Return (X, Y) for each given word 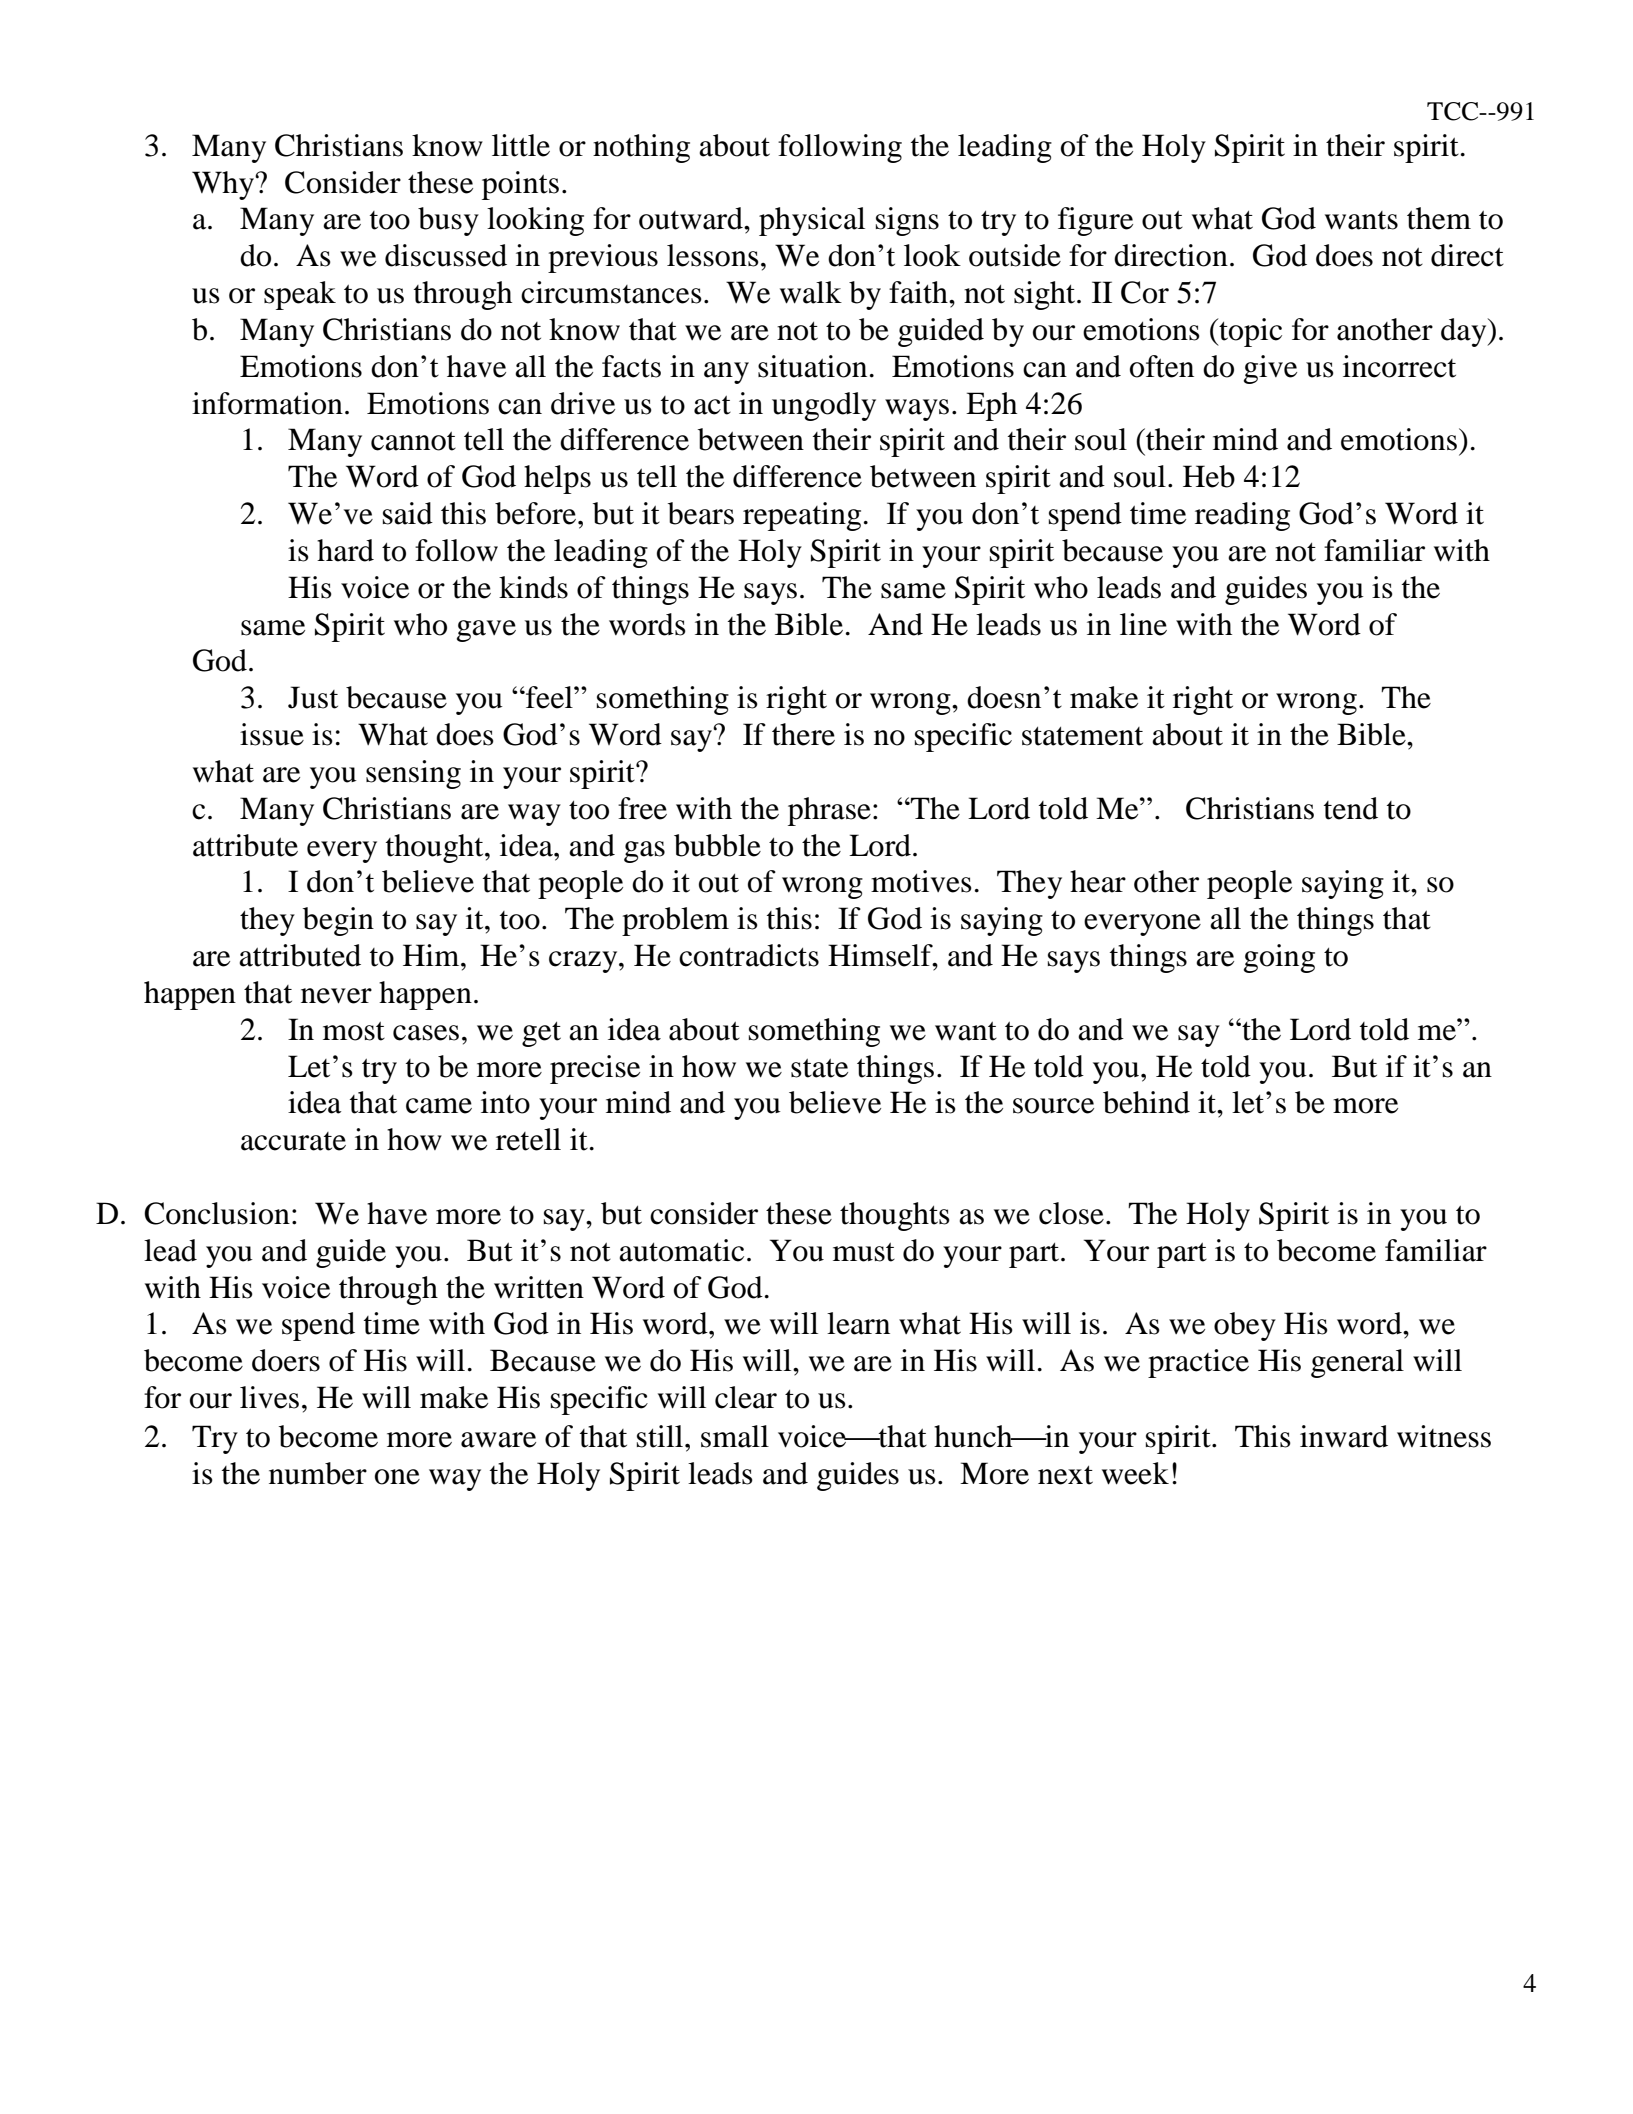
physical (812, 221)
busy (448, 221)
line (1143, 624)
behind (1146, 1102)
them (1439, 218)
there (803, 734)
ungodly (824, 406)
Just (313, 697)
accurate (293, 1141)
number (318, 1473)
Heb (1209, 476)
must (864, 1252)
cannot (413, 441)
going (1279, 958)
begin (338, 921)
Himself (881, 955)
